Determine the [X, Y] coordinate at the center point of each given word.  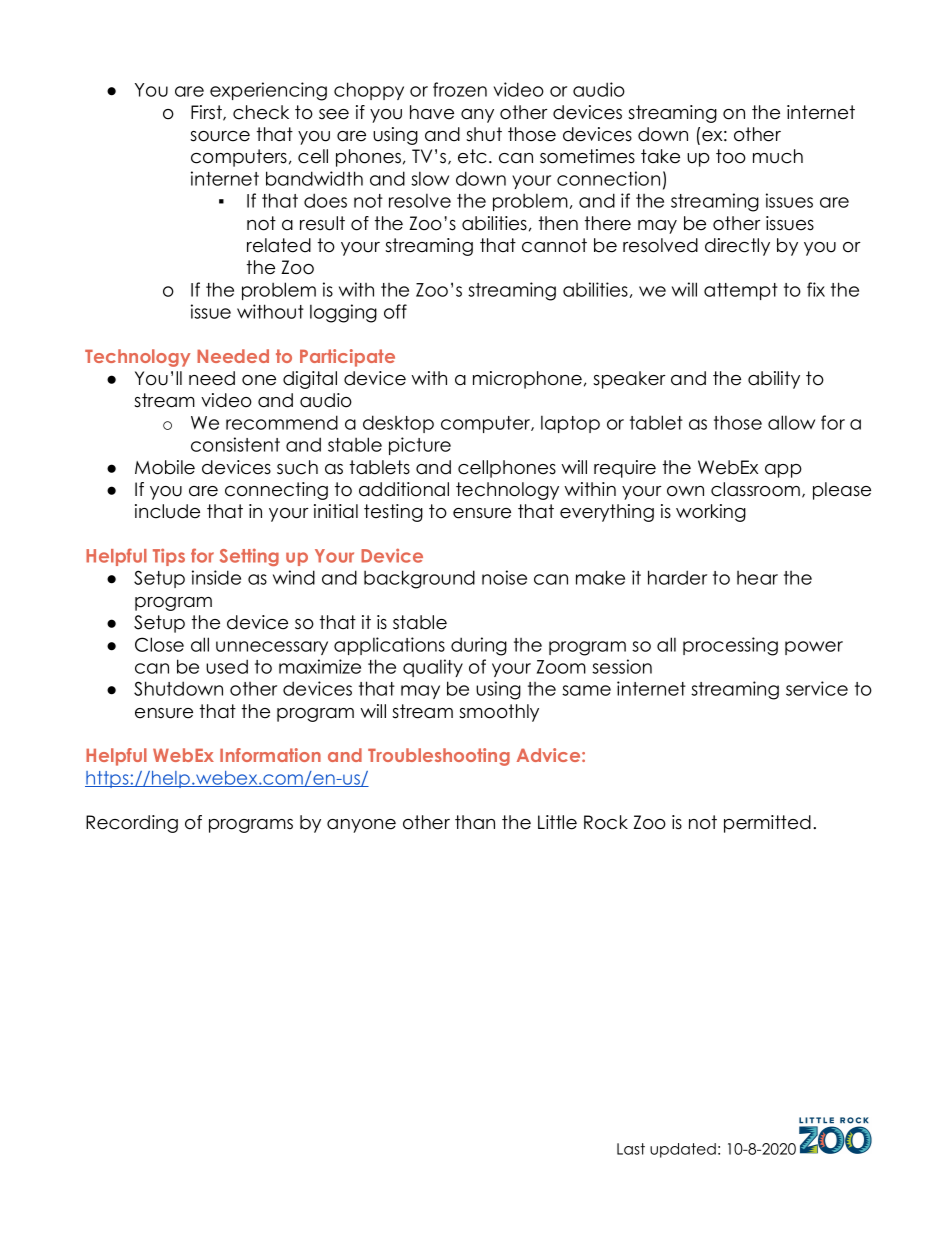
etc [472, 156]
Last [631, 1149]
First [207, 113]
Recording [132, 824]
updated [683, 1150]
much [778, 156]
